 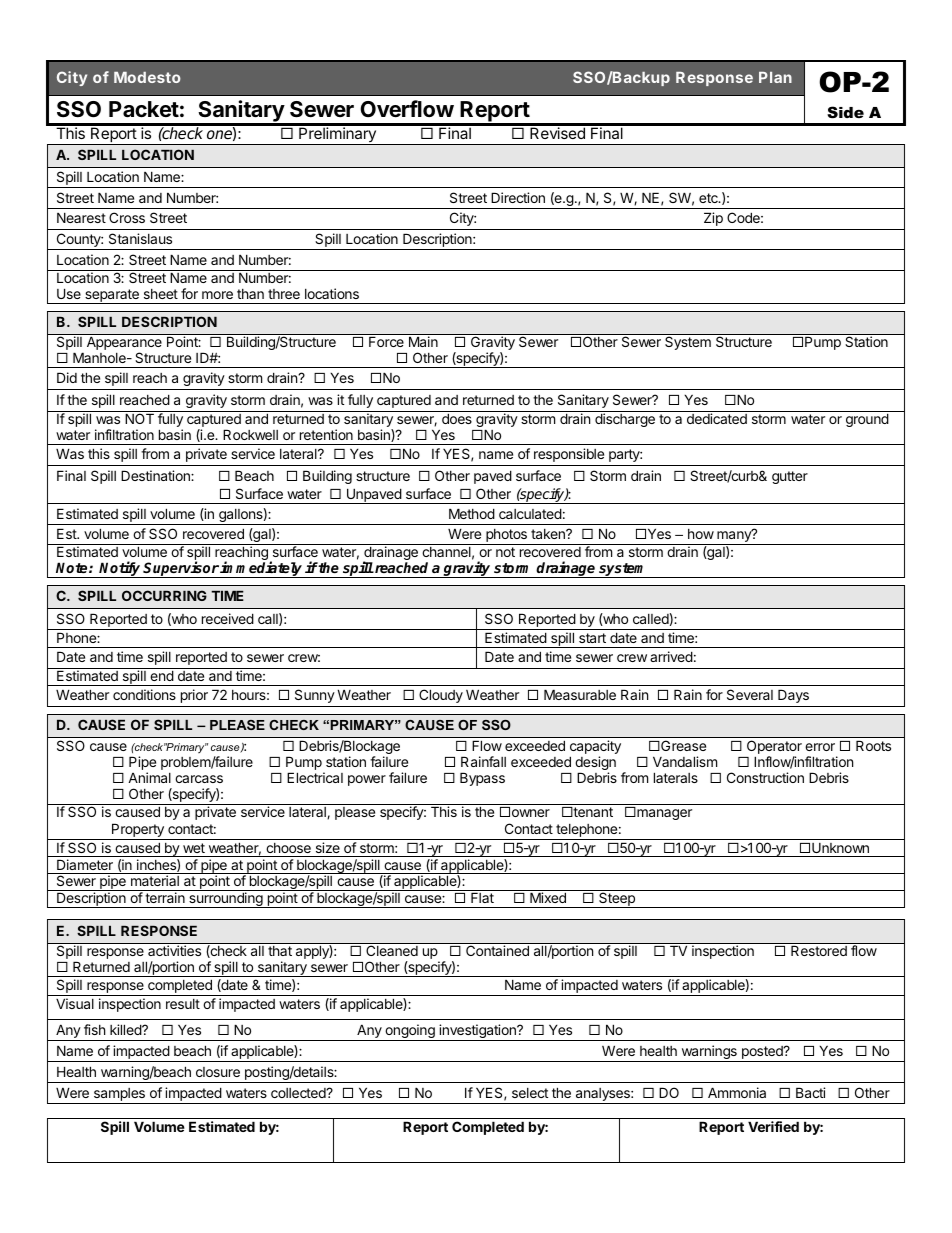 What do you see at coordinates (164, 595) in the image?
I see `OCCURRING` at bounding box center [164, 595].
